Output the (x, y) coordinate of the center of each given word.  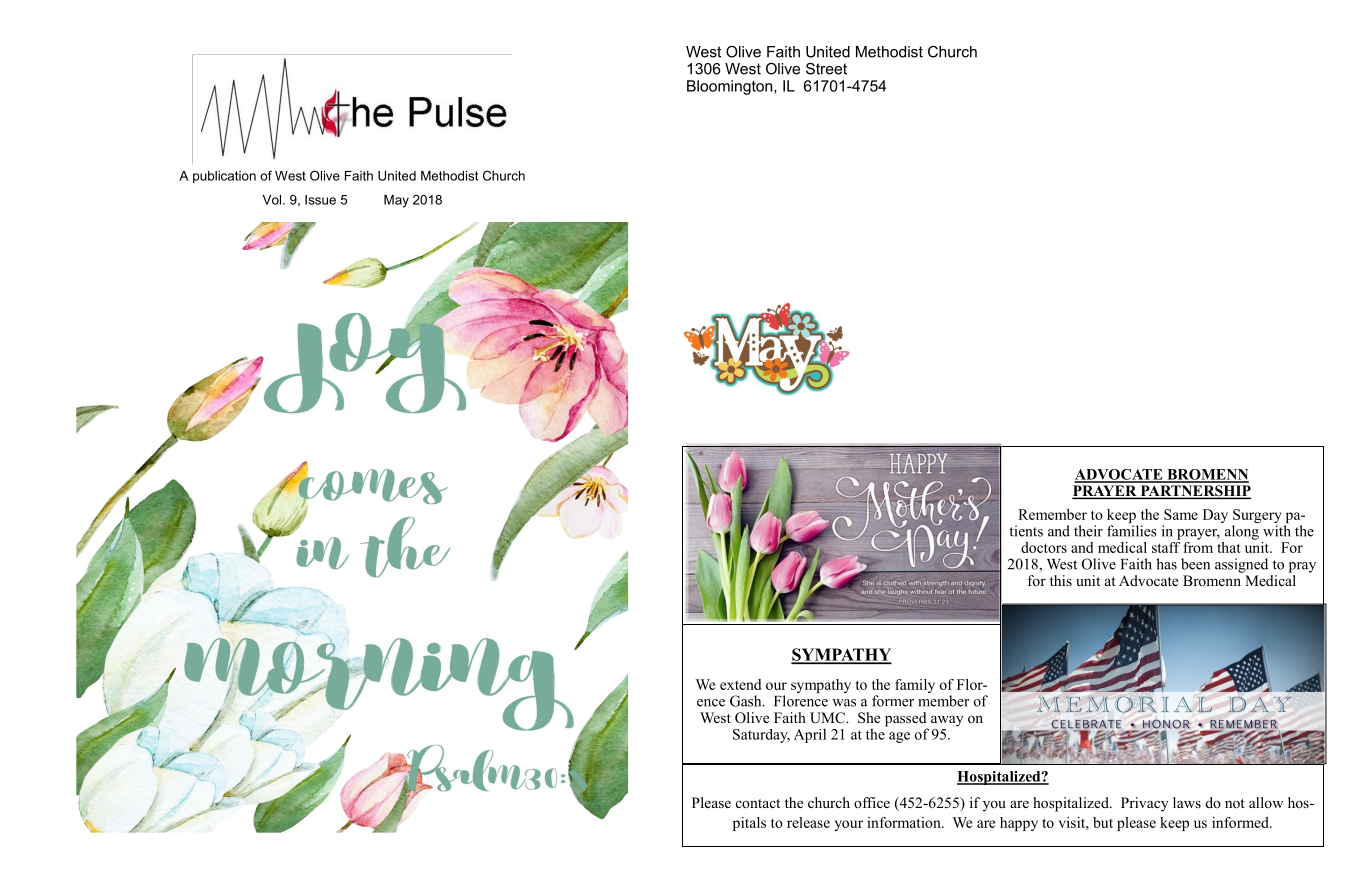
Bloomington (731, 87)
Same (1181, 514)
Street (826, 69)
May (396, 201)
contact (758, 803)
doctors (1044, 547)
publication (224, 177)
